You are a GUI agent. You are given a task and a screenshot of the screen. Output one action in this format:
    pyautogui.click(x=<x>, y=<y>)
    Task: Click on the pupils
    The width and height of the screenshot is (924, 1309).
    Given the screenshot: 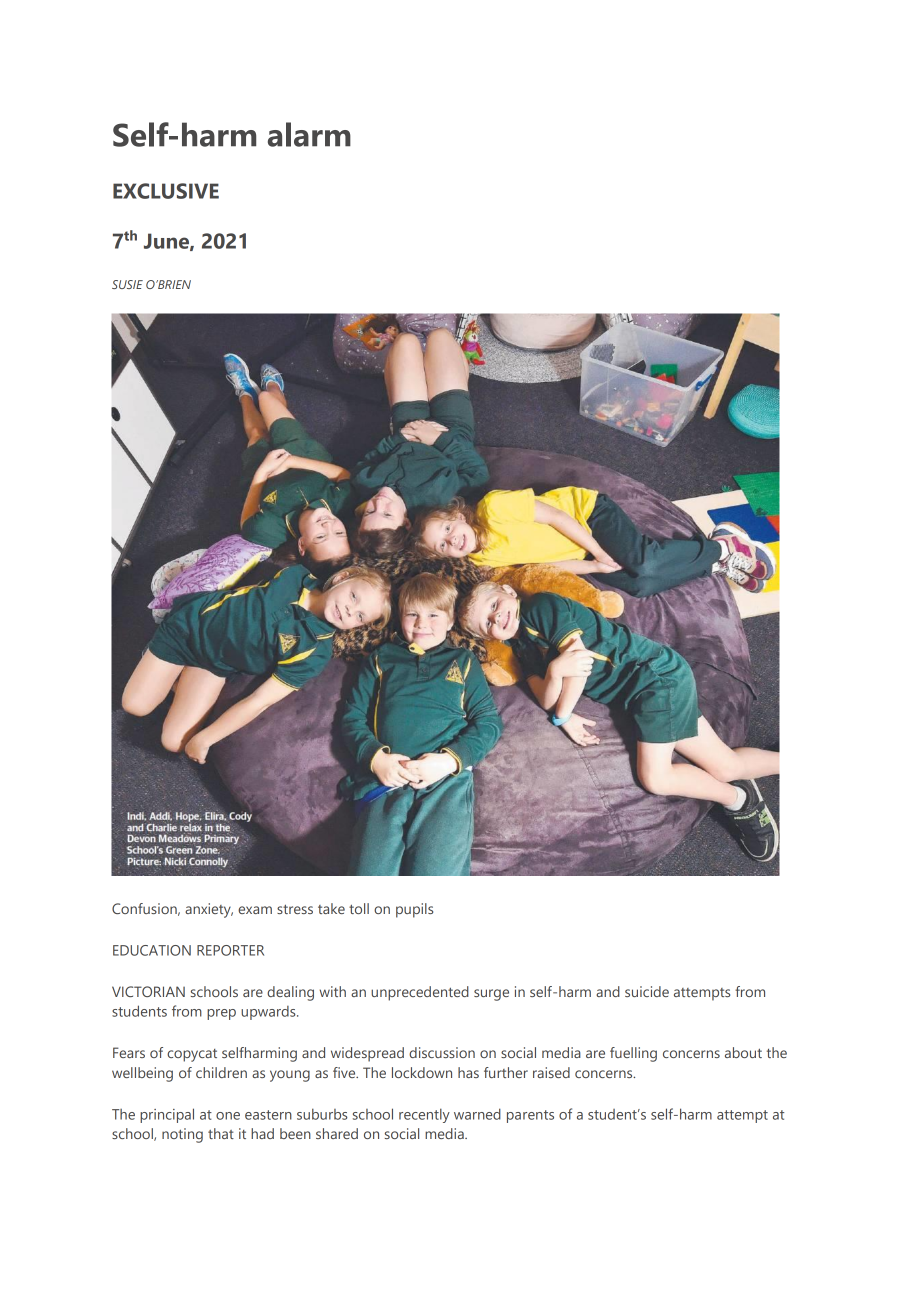 What is the action you would take?
    pyautogui.click(x=414, y=910)
